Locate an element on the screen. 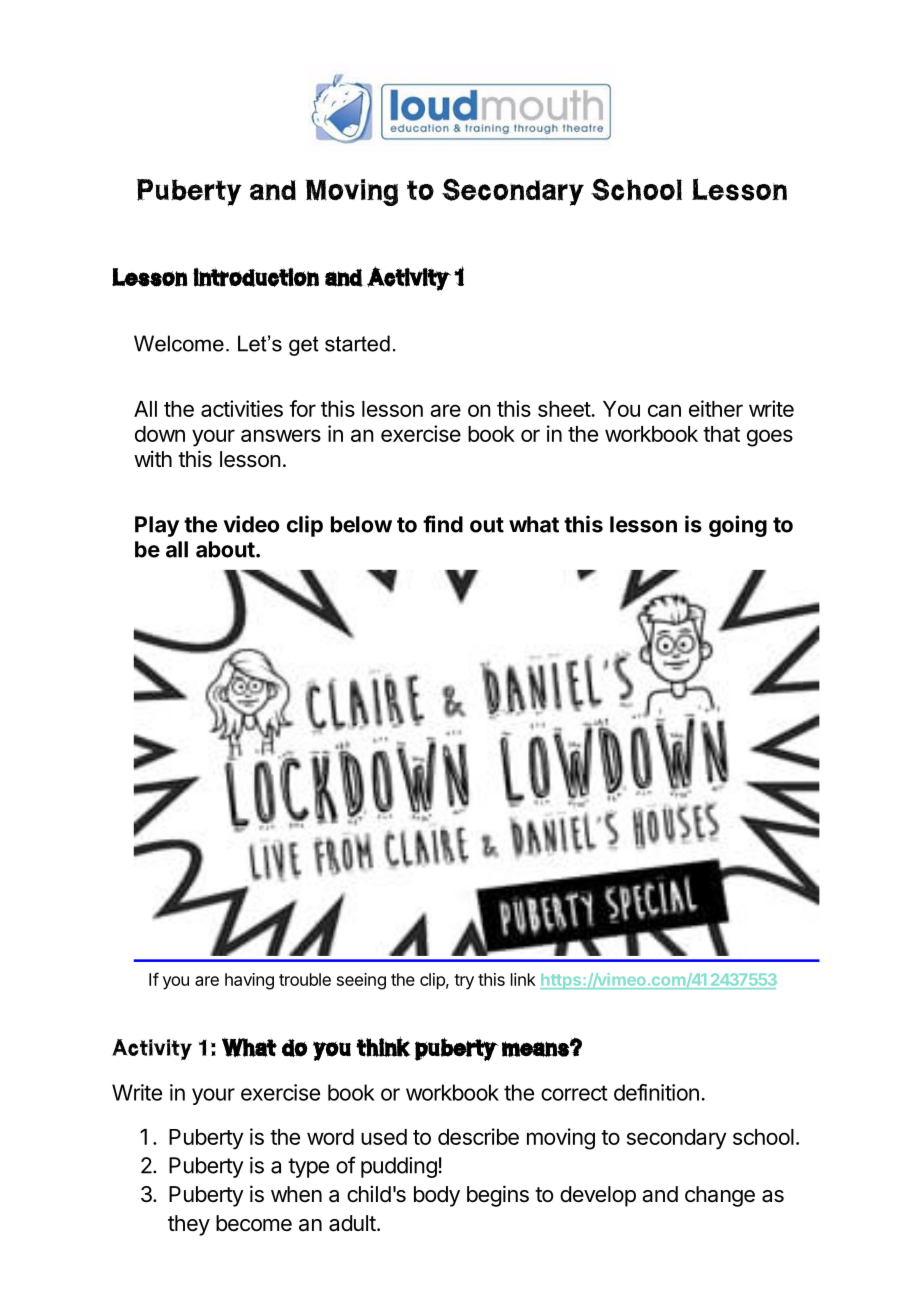  started is located at coordinates (357, 343).
